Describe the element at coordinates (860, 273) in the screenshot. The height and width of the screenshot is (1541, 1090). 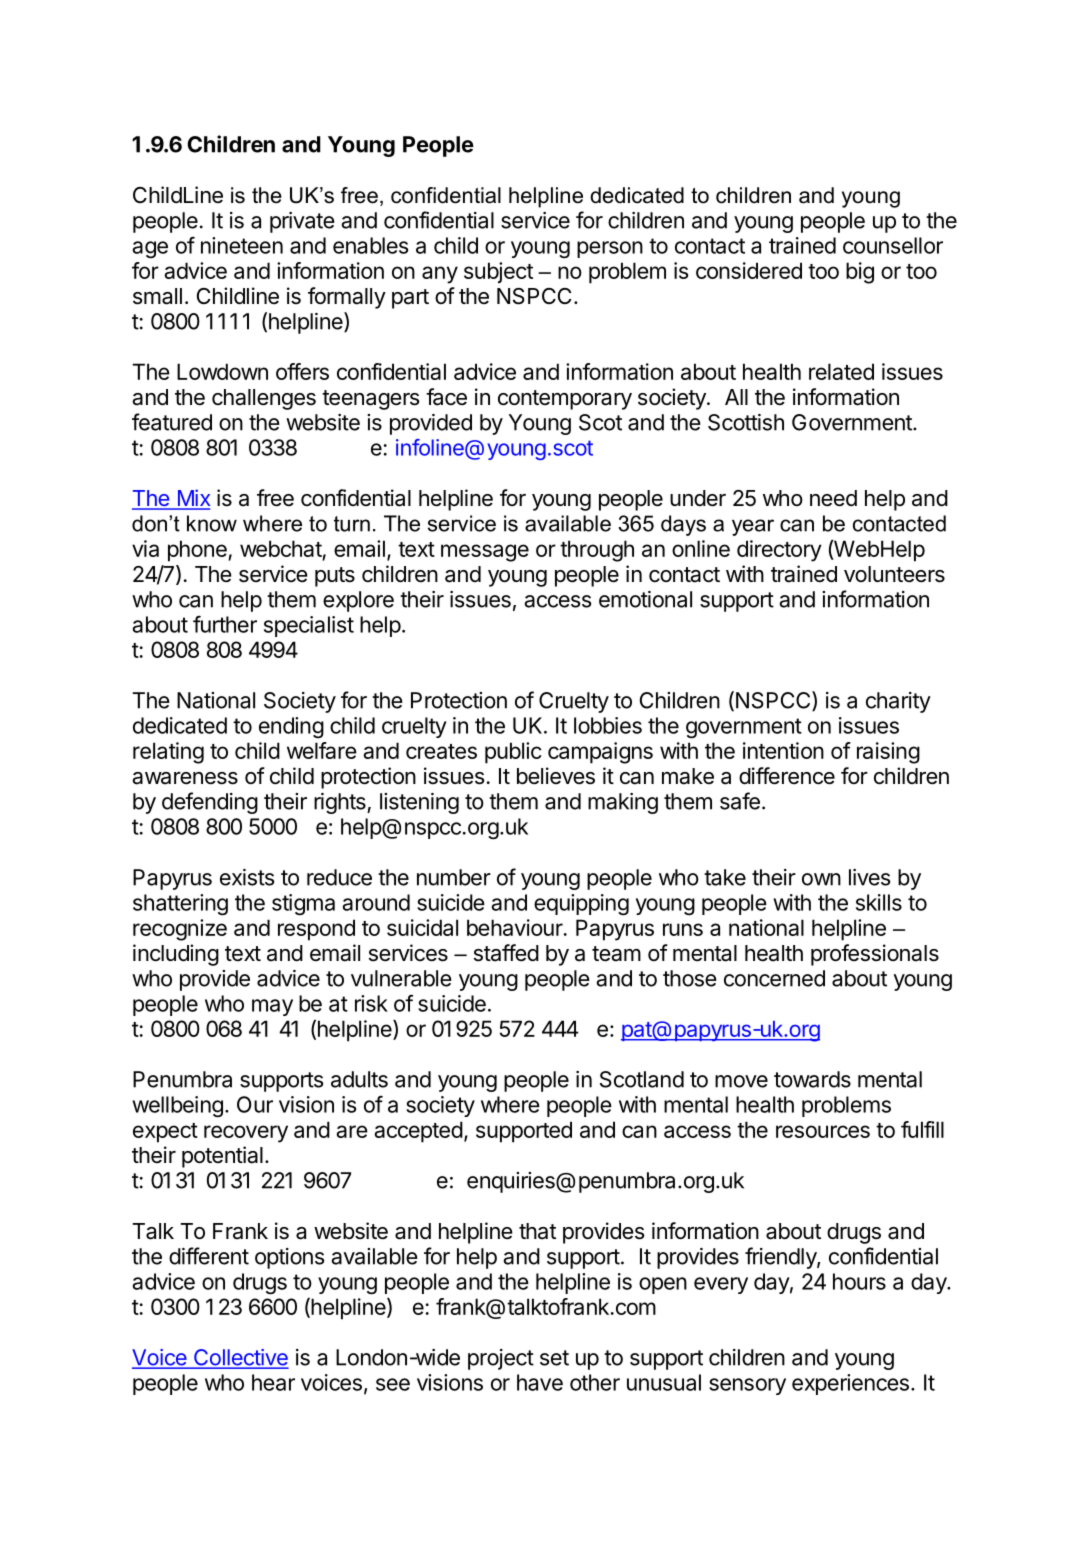
I see `big` at that location.
